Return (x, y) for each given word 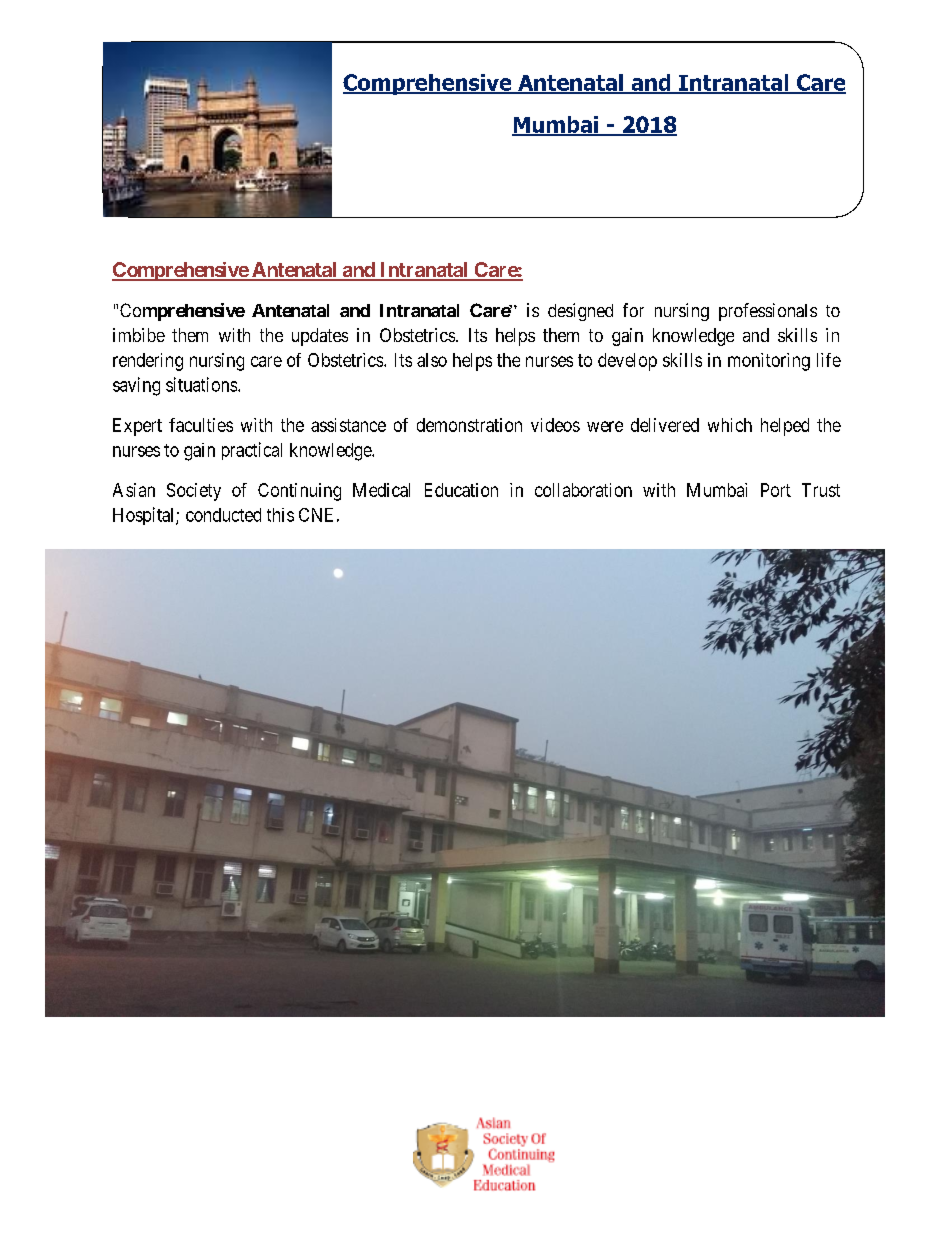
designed (580, 312)
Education (461, 490)
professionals (768, 312)
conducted (223, 515)
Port (776, 490)
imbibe (139, 335)
